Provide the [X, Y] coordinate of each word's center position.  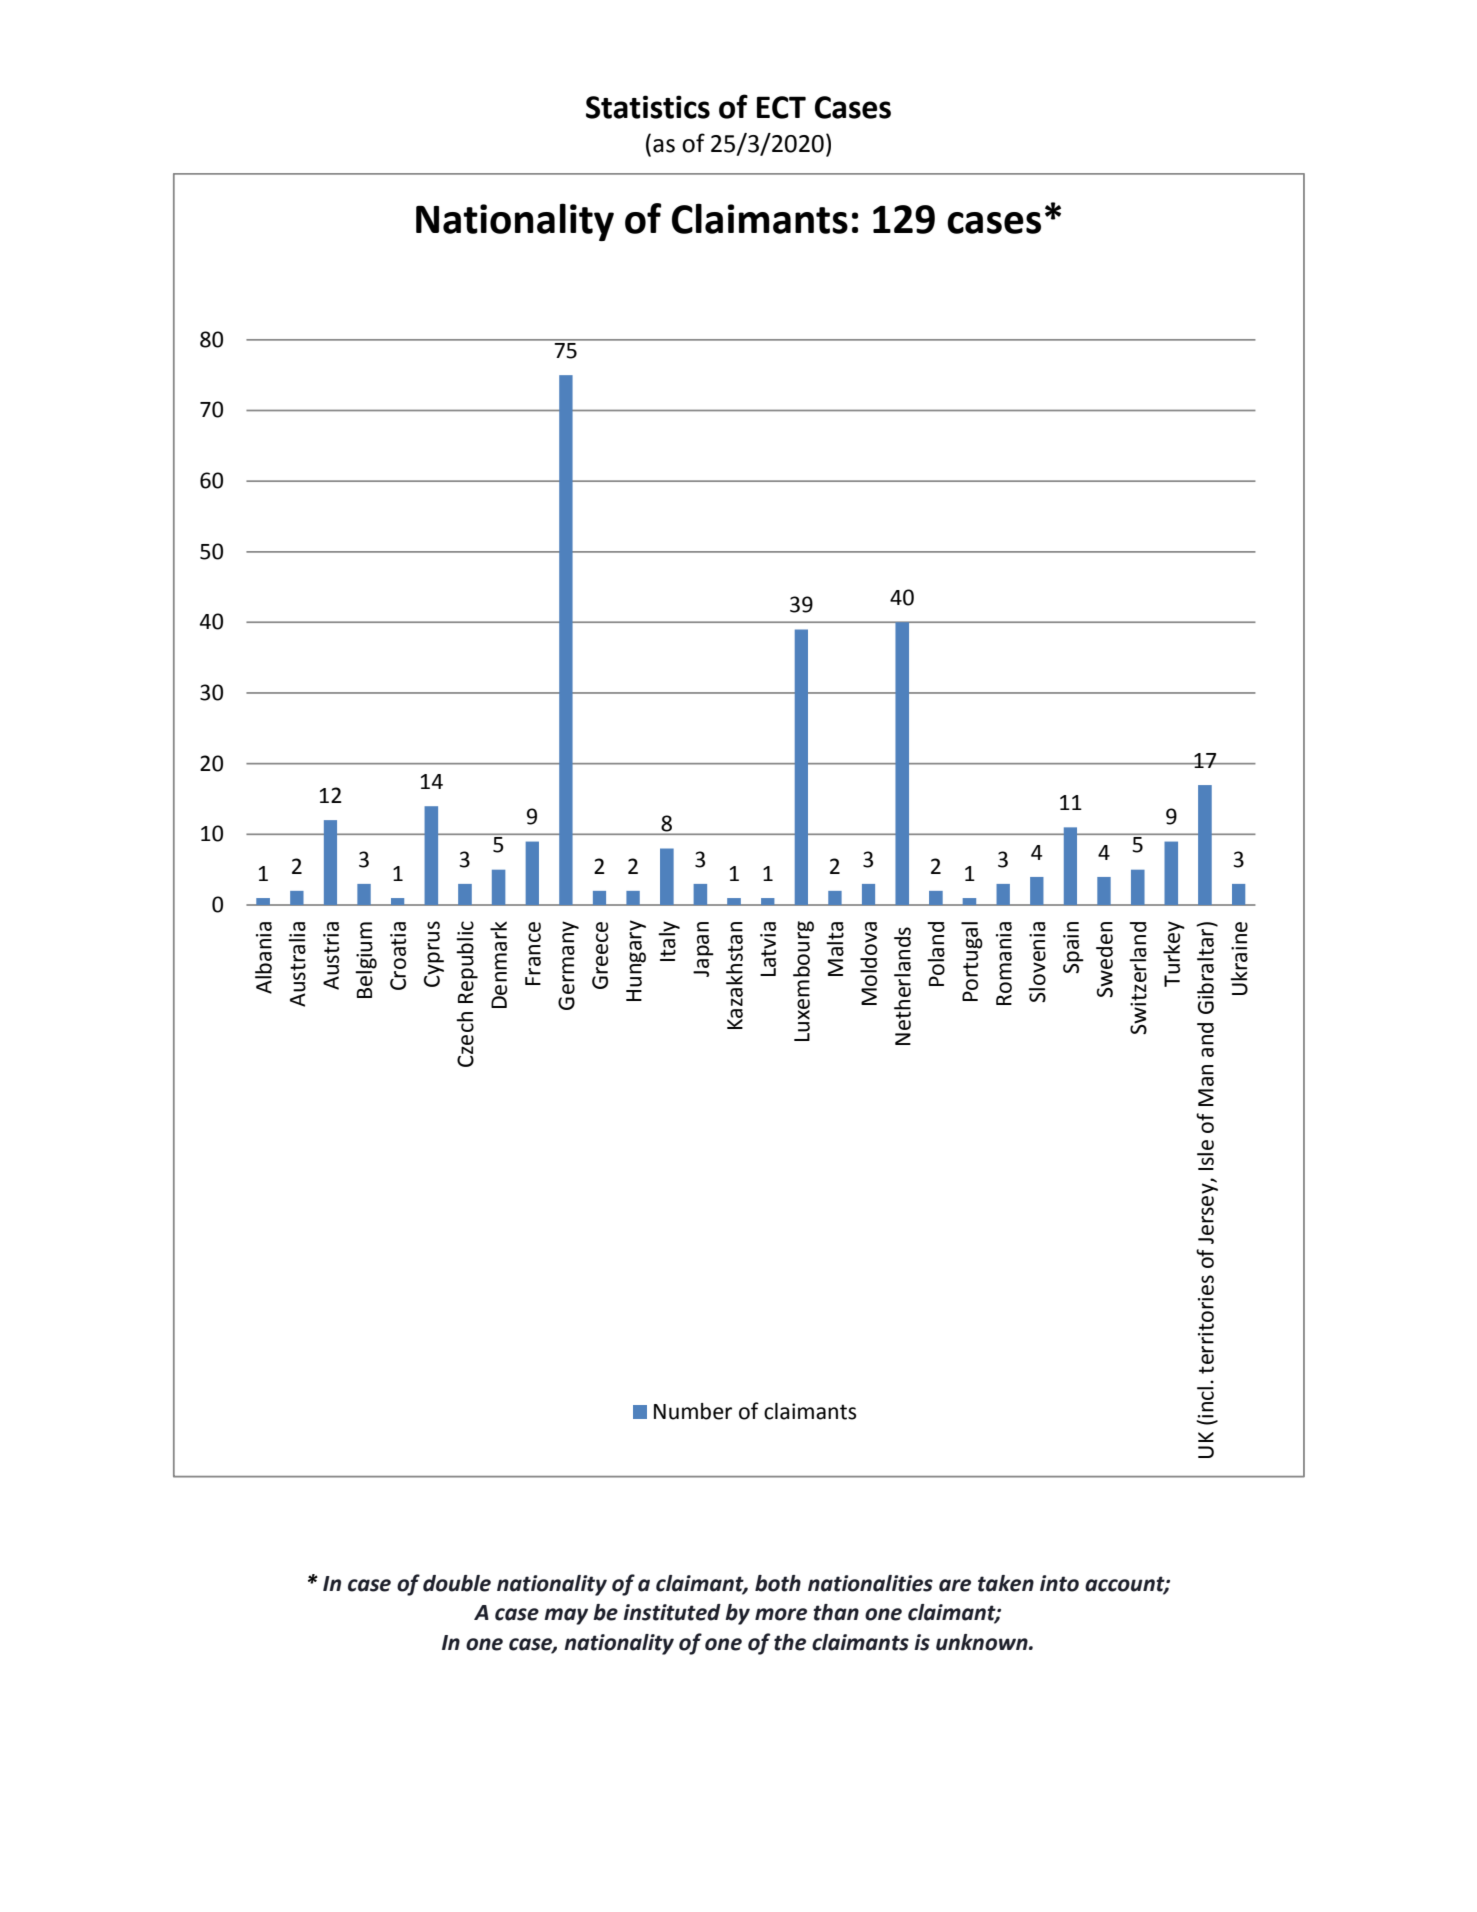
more [781, 1614]
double [457, 1583]
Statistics [648, 107]
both [778, 1583]
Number [693, 1411]
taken [1006, 1583]
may [566, 1616]
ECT [781, 107]
